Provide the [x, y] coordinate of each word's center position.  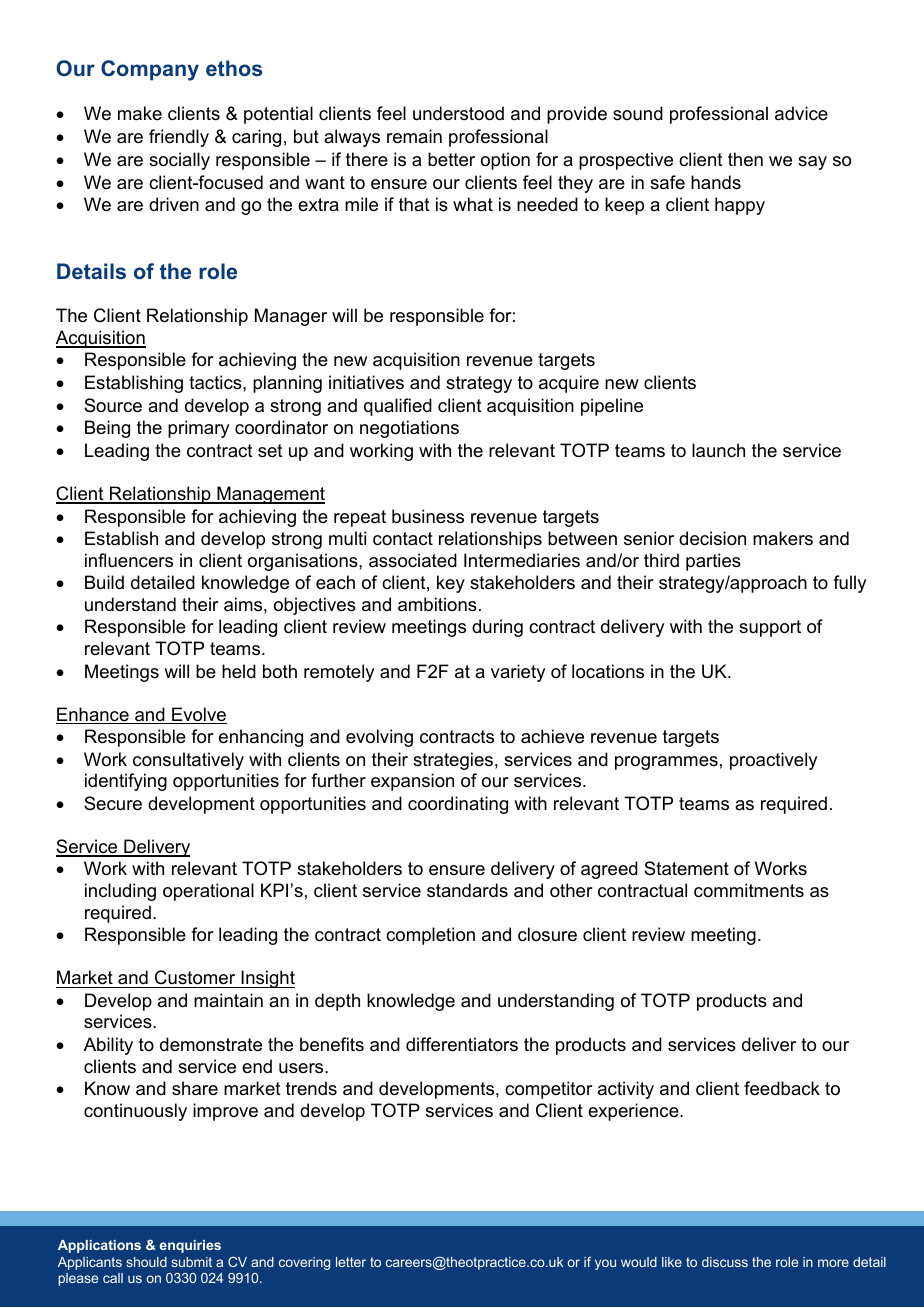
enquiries [190, 1246]
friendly [179, 138]
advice [801, 113]
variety [518, 673]
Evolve [198, 715]
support [770, 628]
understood [458, 113]
